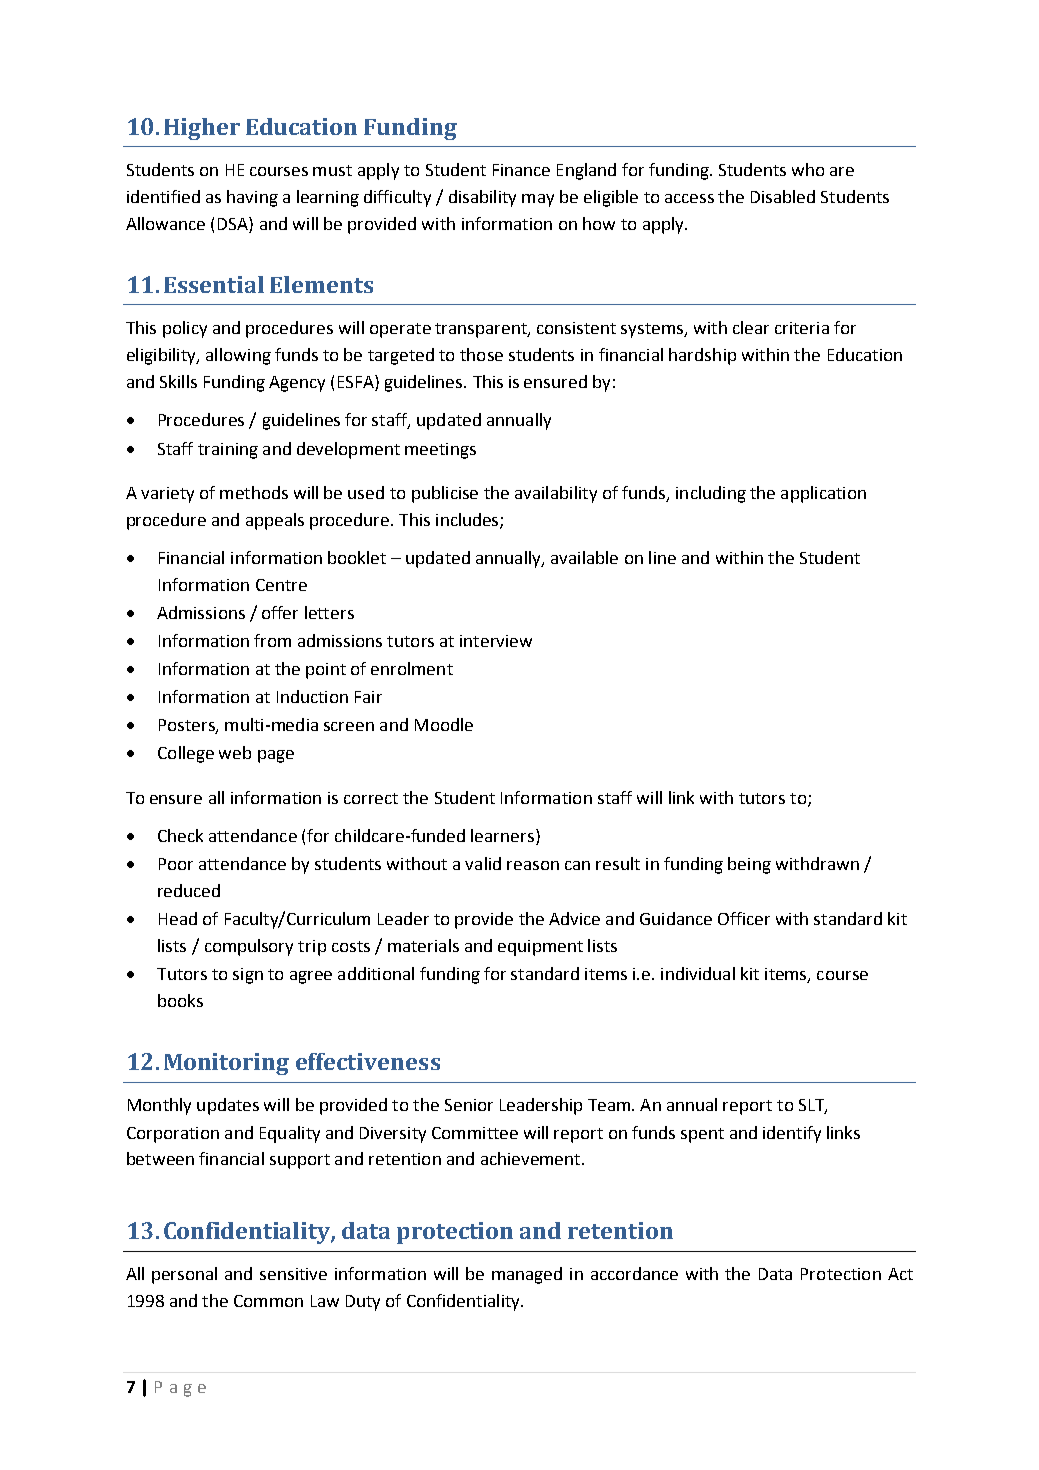  I want to click on having, so click(252, 198).
